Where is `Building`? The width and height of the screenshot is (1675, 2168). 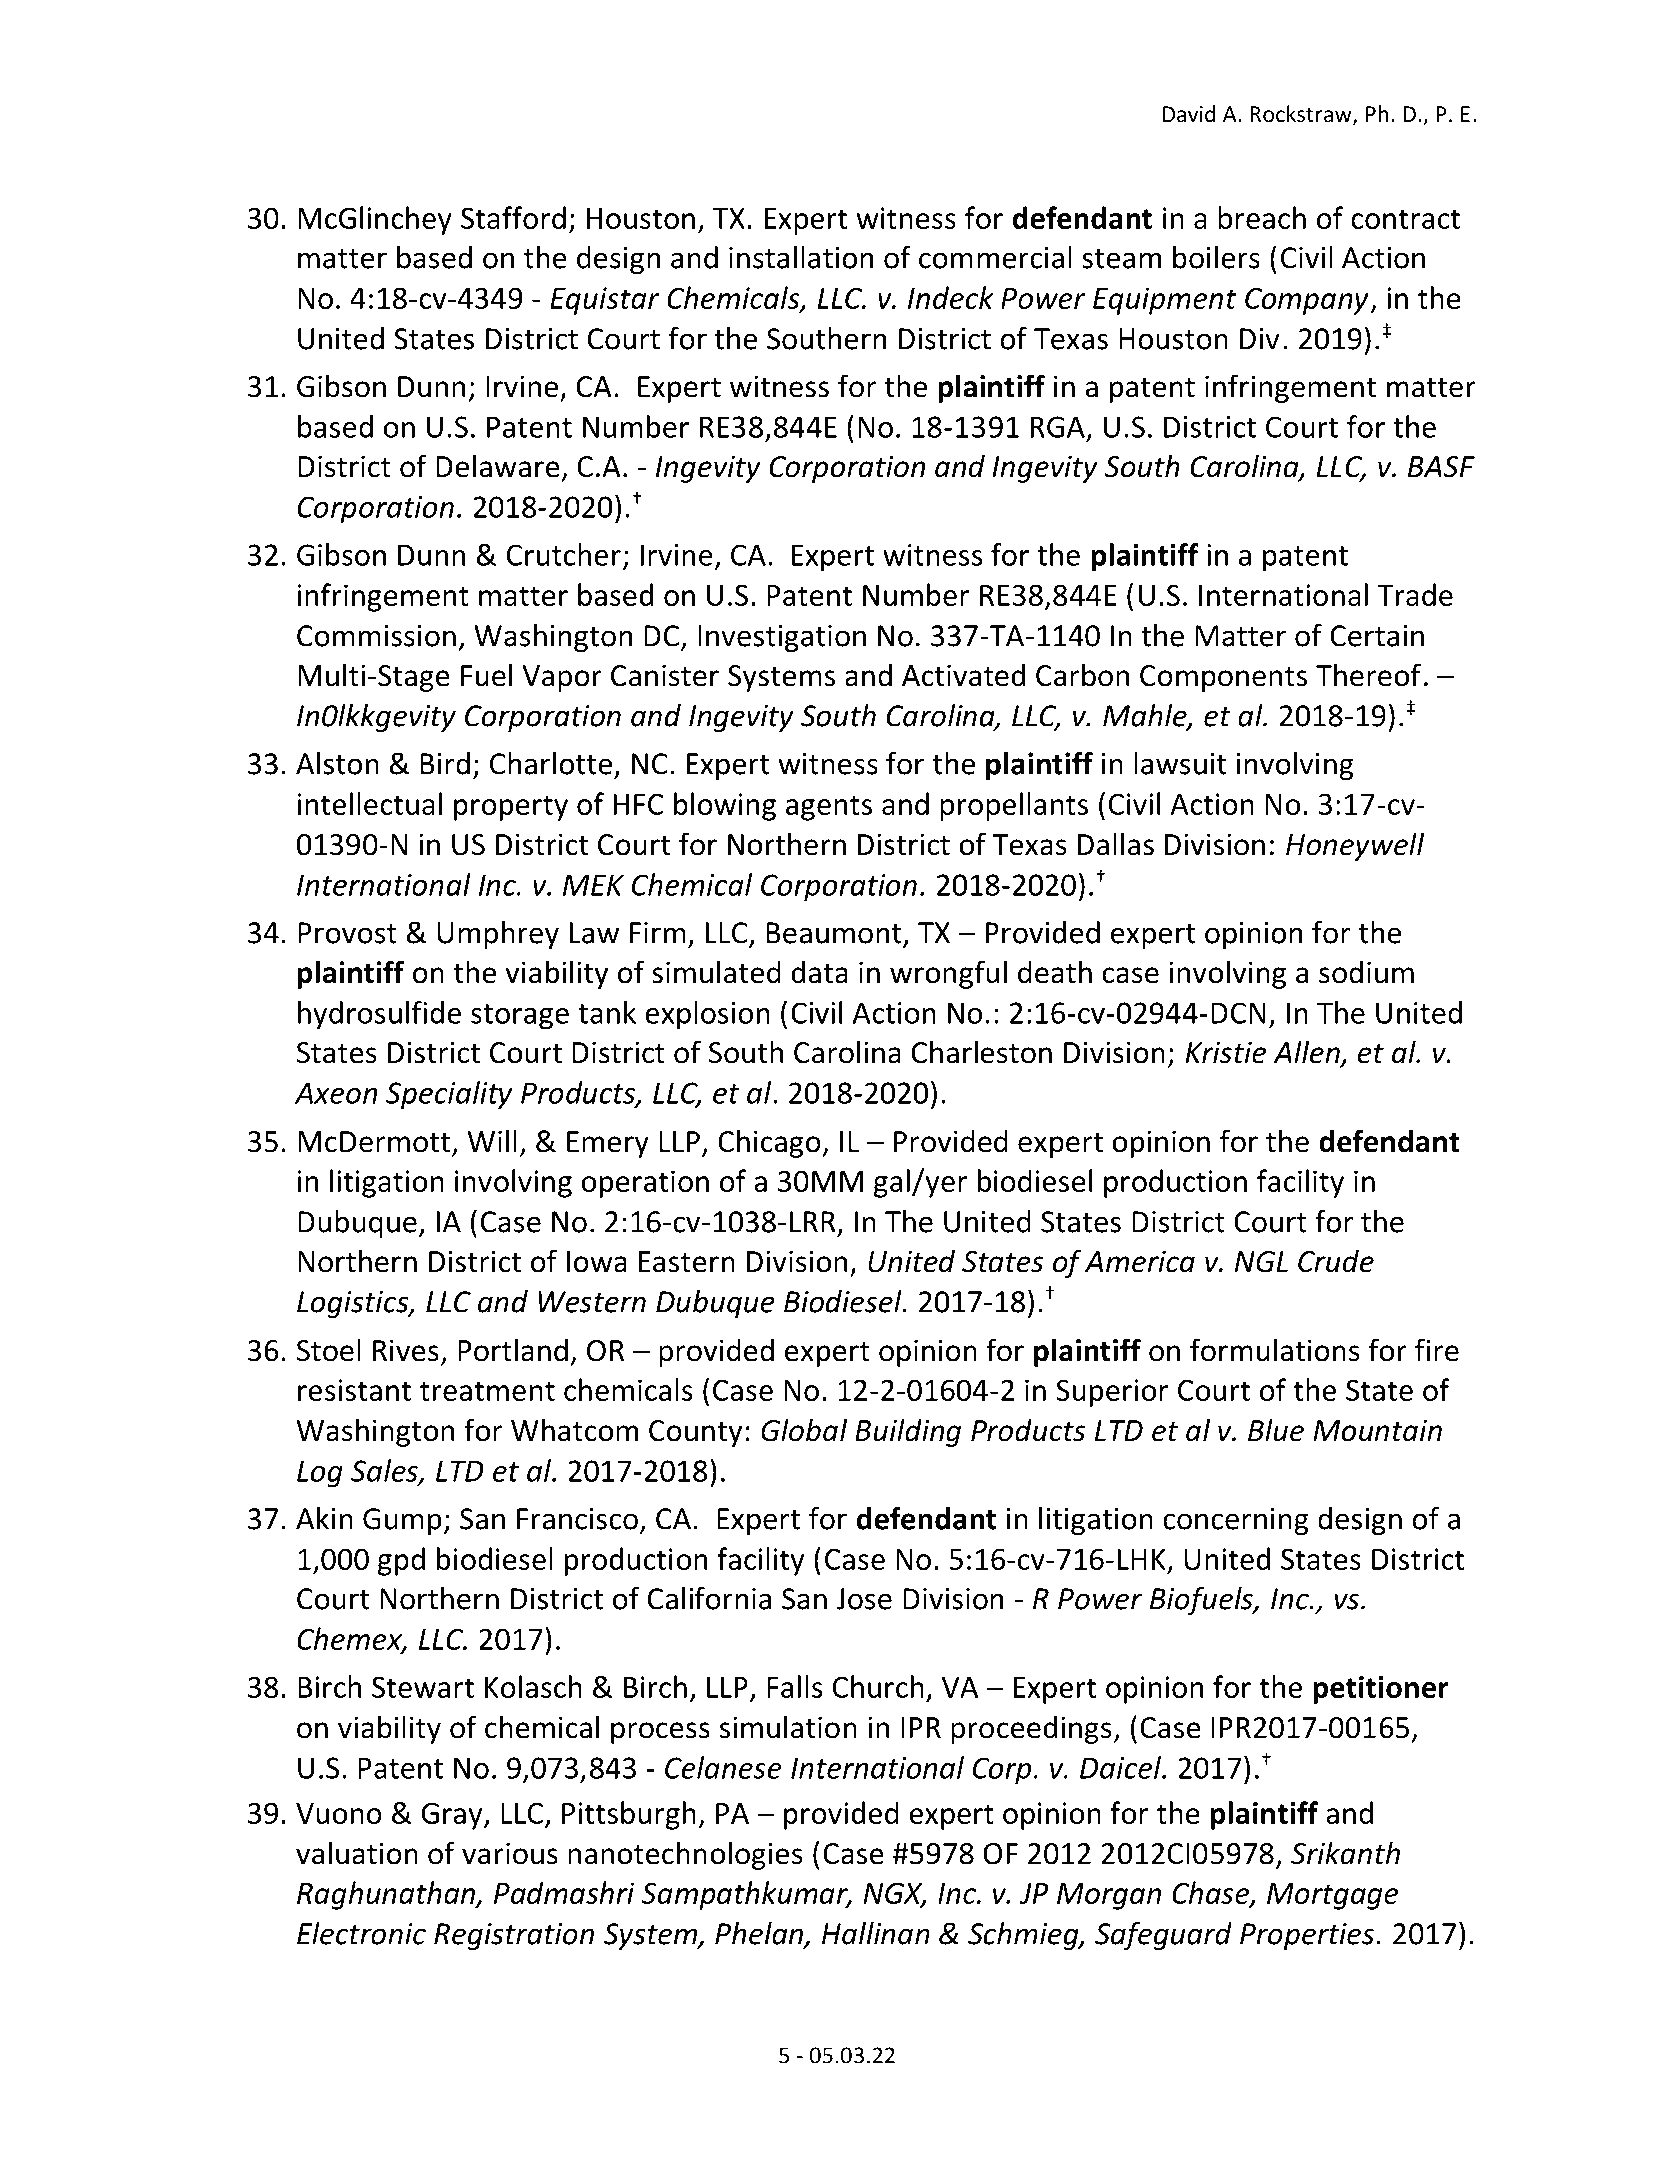 Building is located at coordinates (908, 1432).
